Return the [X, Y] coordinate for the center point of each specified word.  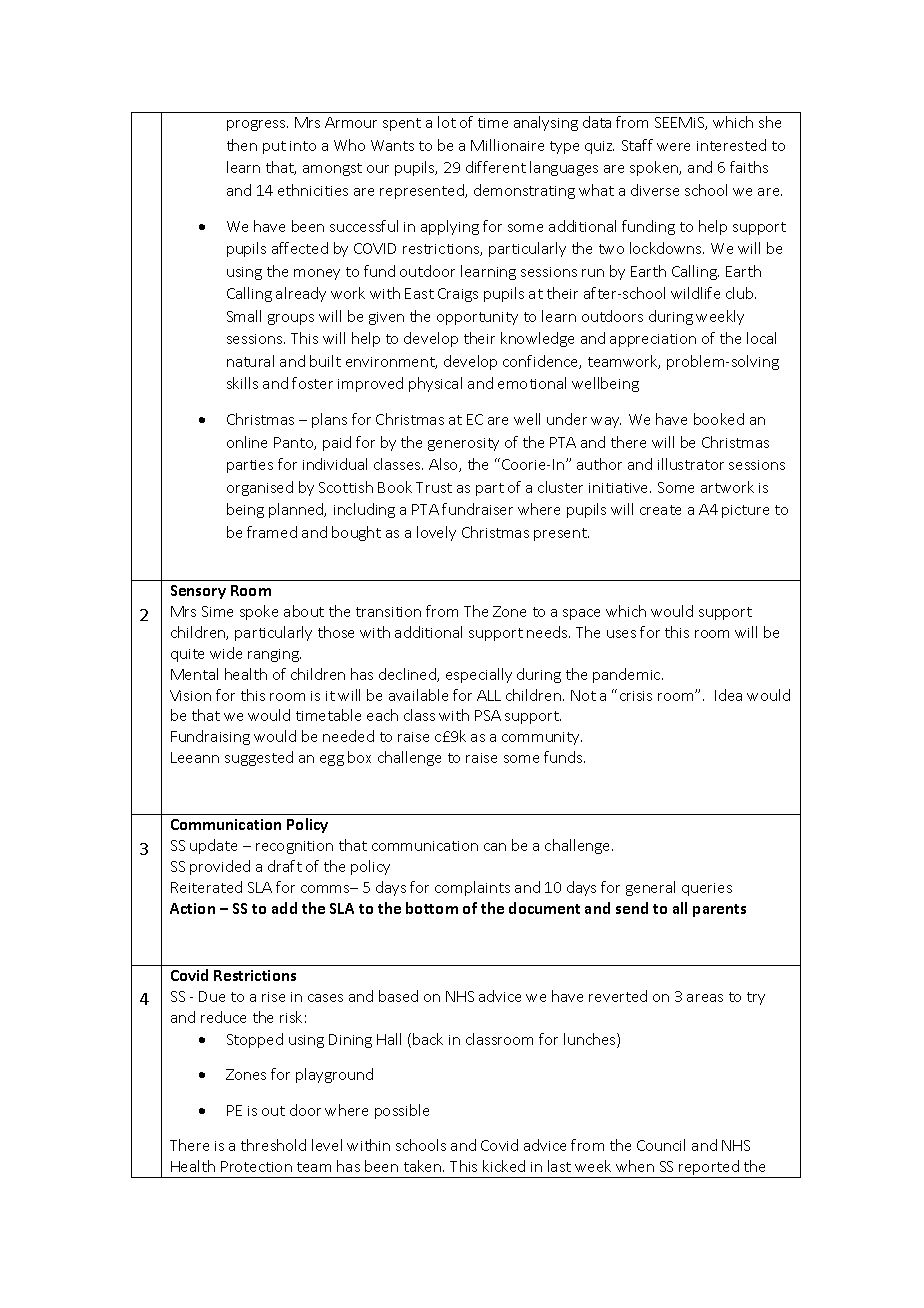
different [496, 167]
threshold [273, 1145]
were [673, 147]
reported [709, 1169]
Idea [728, 695]
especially [479, 675]
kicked [504, 1166]
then [242, 145]
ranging [274, 655]
